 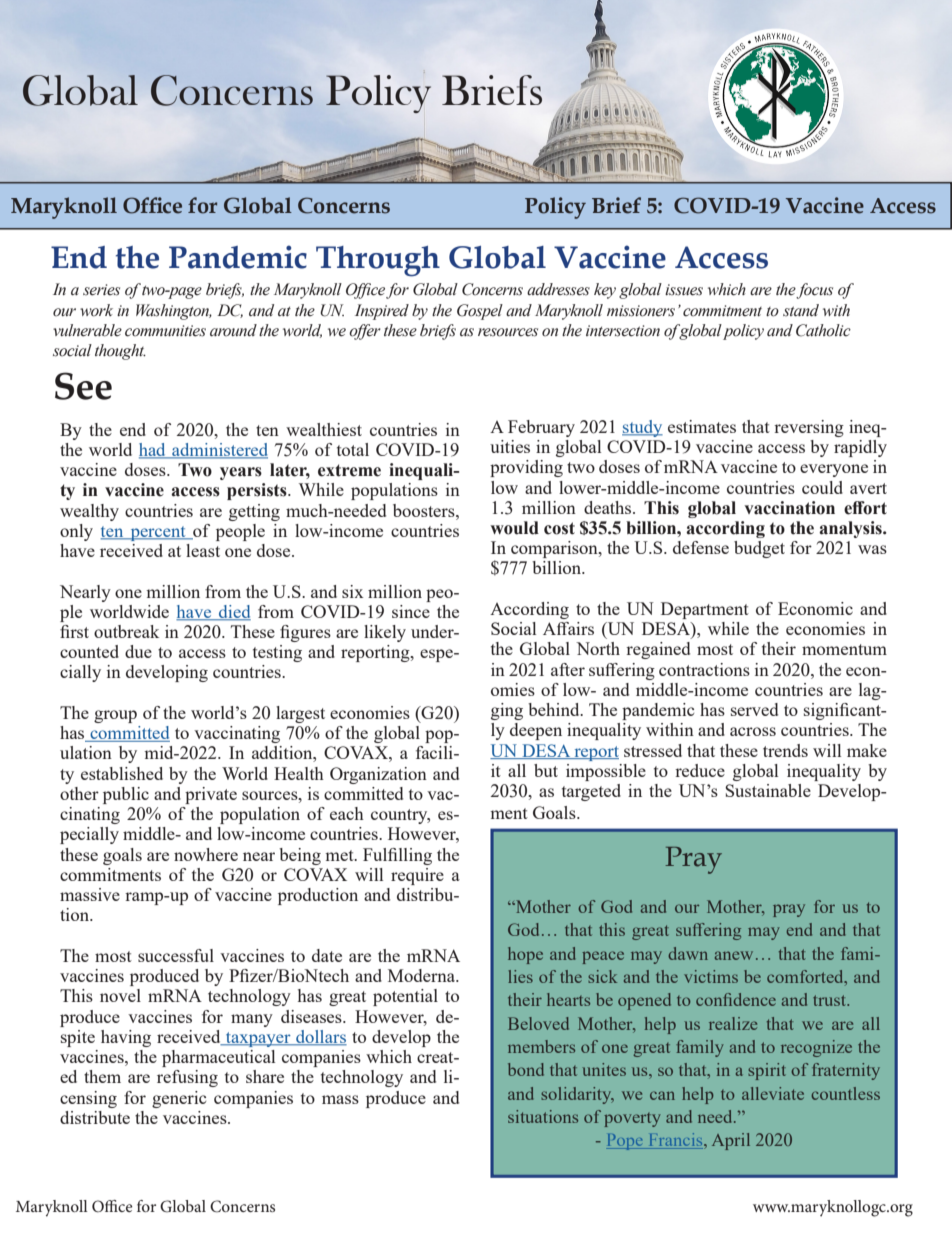 What do you see at coordinates (773, 1093) in the document?
I see `alleviate` at bounding box center [773, 1093].
